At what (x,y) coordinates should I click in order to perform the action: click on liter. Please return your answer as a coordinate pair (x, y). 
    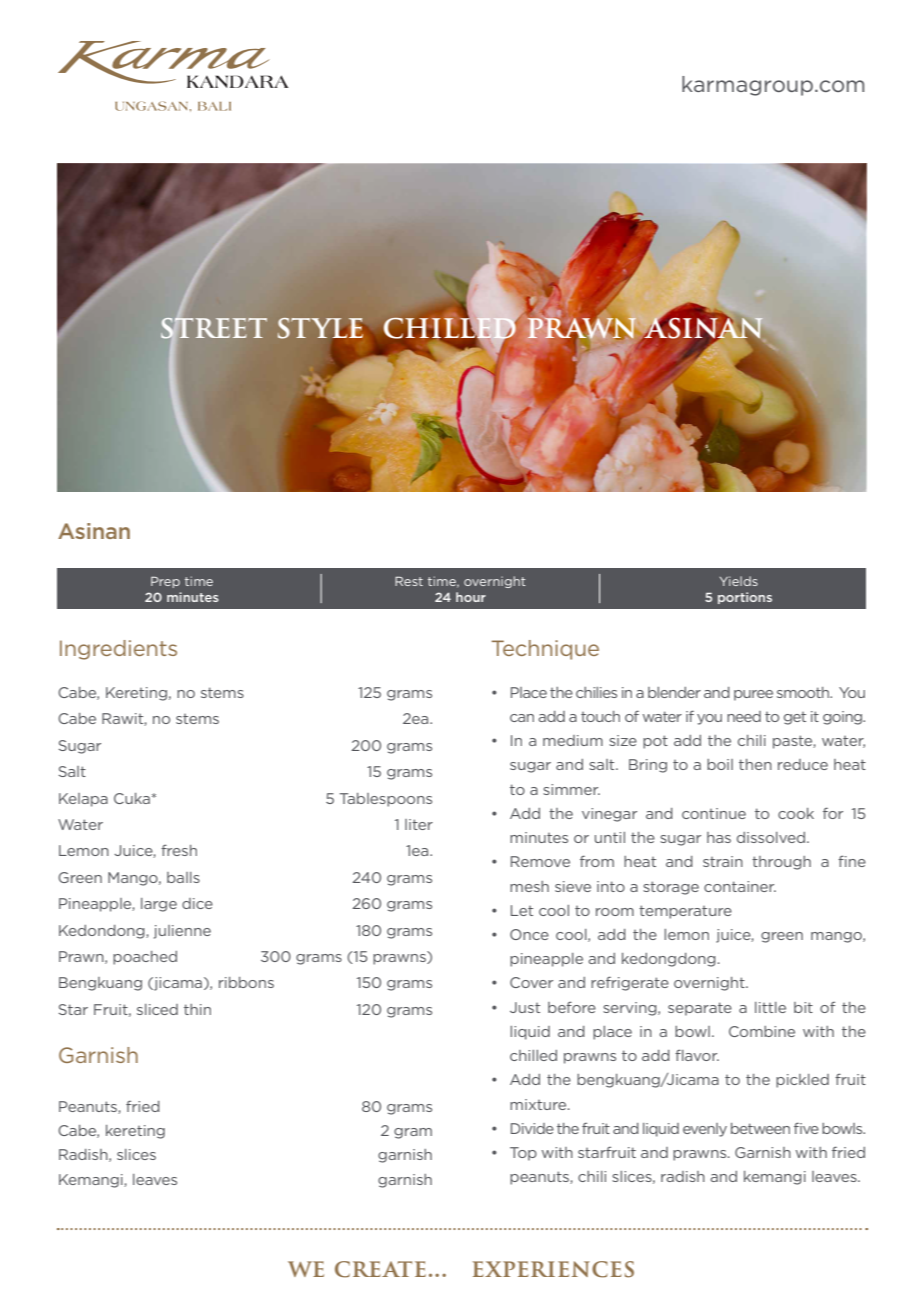
    Looking at the image, I should click on (419, 824).
